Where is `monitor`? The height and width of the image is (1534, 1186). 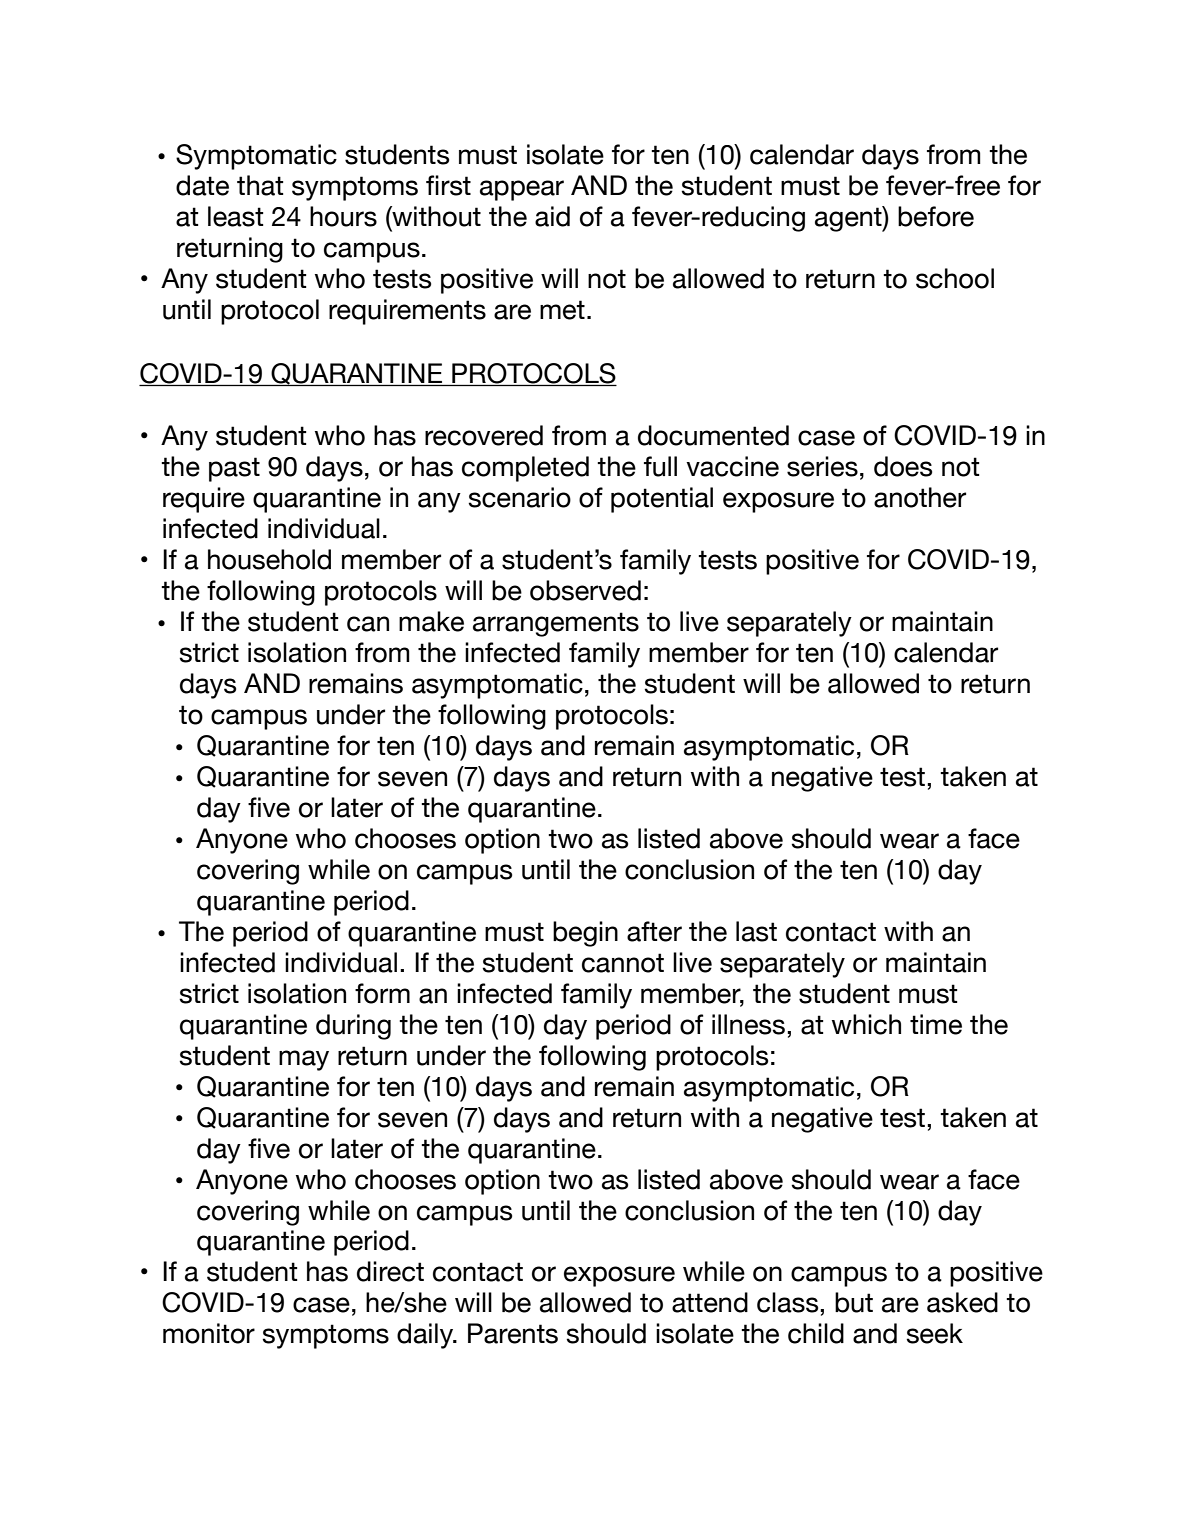 monitor is located at coordinates (209, 1333).
